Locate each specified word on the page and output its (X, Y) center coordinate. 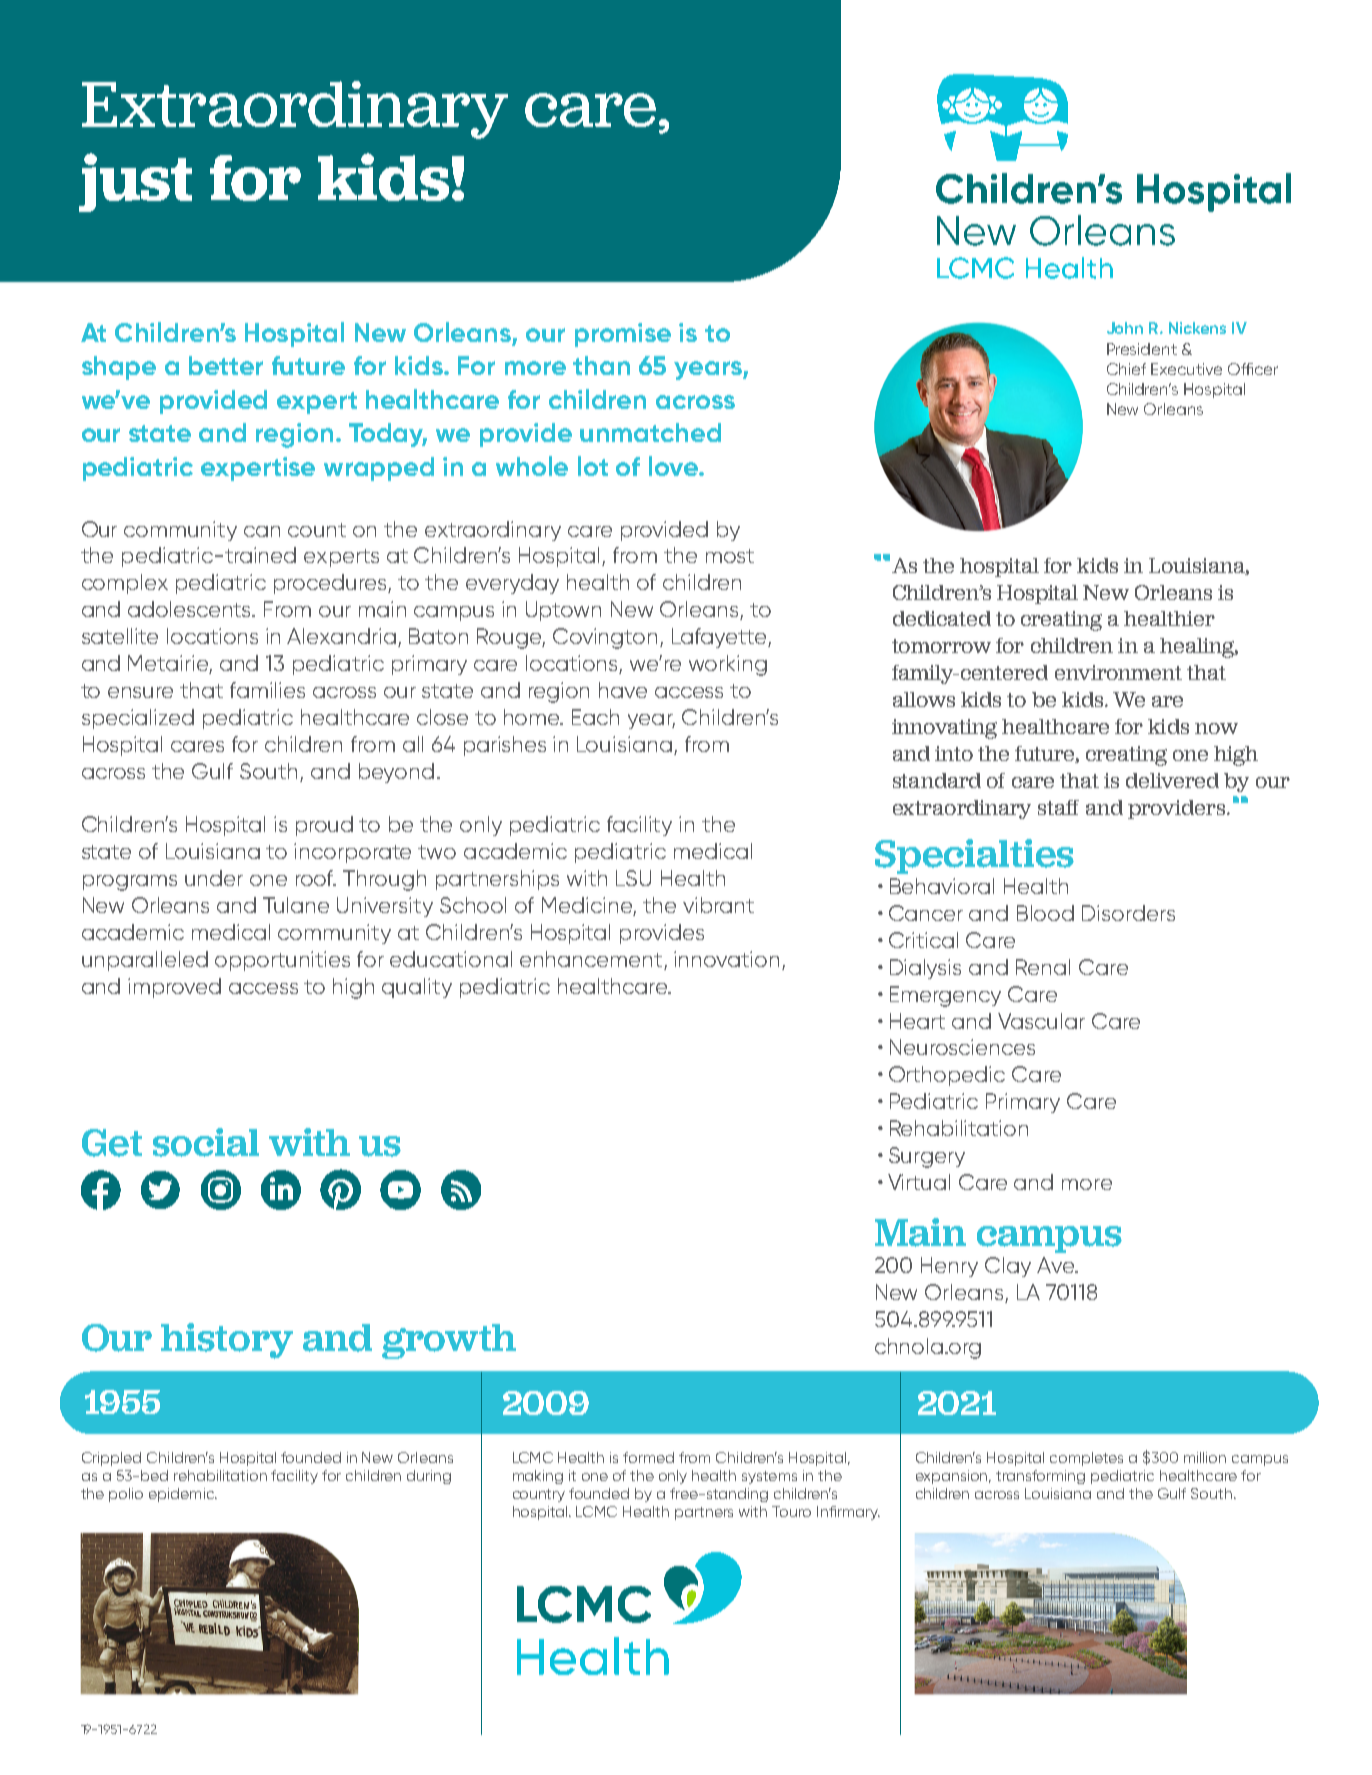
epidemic (183, 1495)
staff (1058, 807)
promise (623, 335)
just (135, 182)
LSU (633, 878)
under (214, 878)
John (1125, 328)
